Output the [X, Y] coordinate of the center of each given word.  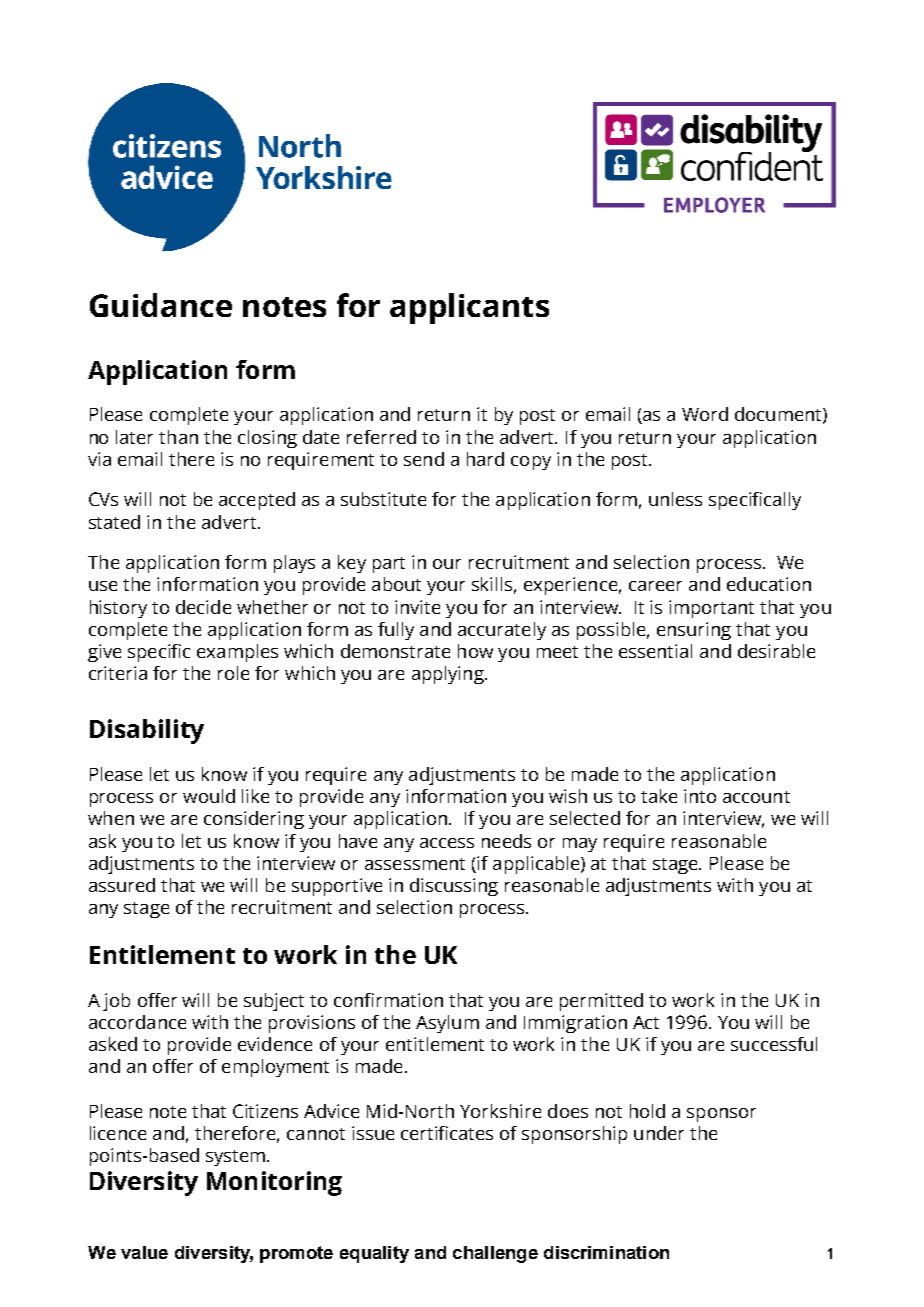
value [144, 1252]
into [700, 796]
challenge [495, 1254]
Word [705, 414]
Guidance [161, 305]
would [209, 796]
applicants [469, 308]
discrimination [606, 1252]
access [447, 843]
